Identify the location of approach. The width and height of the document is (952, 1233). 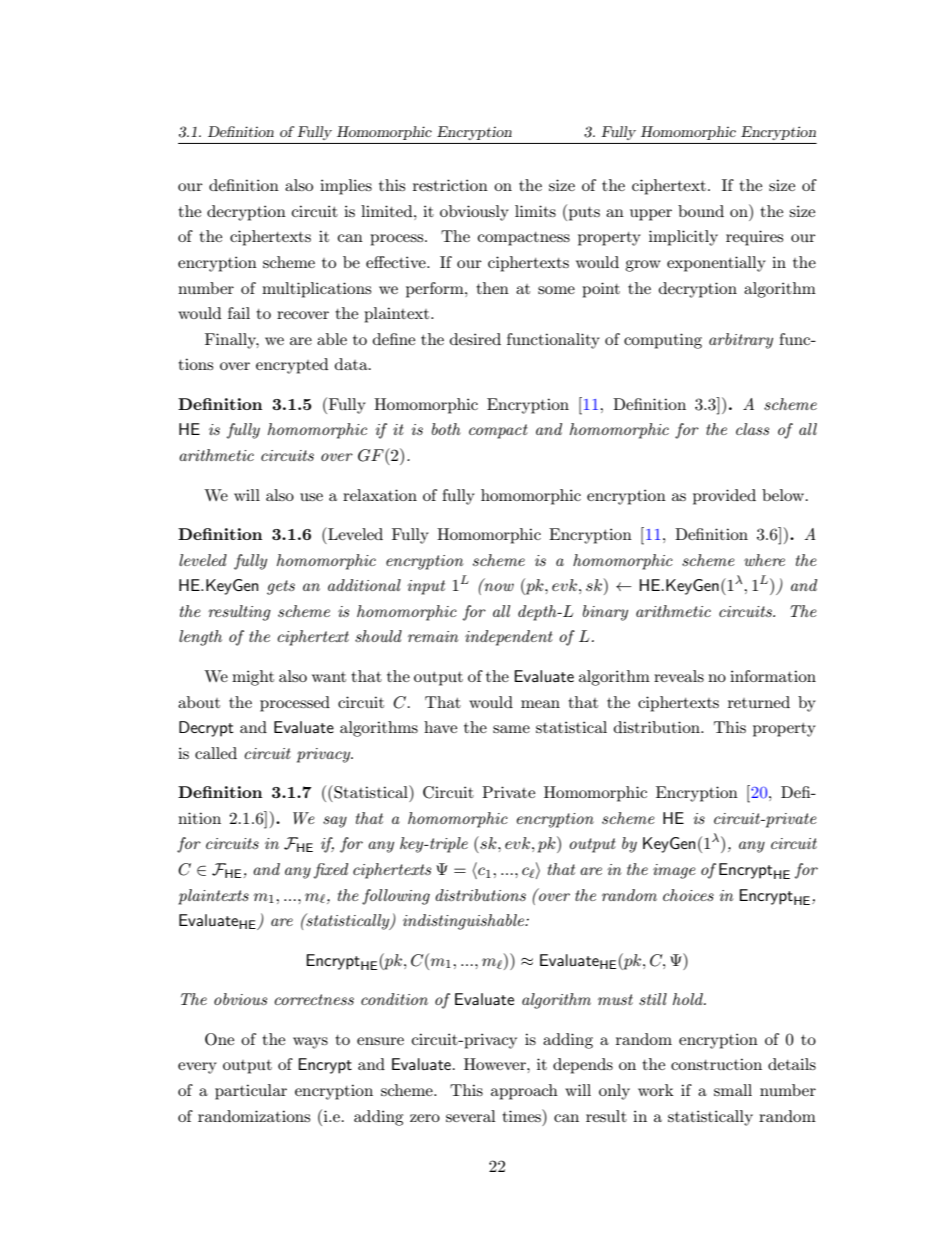
(524, 1092).
